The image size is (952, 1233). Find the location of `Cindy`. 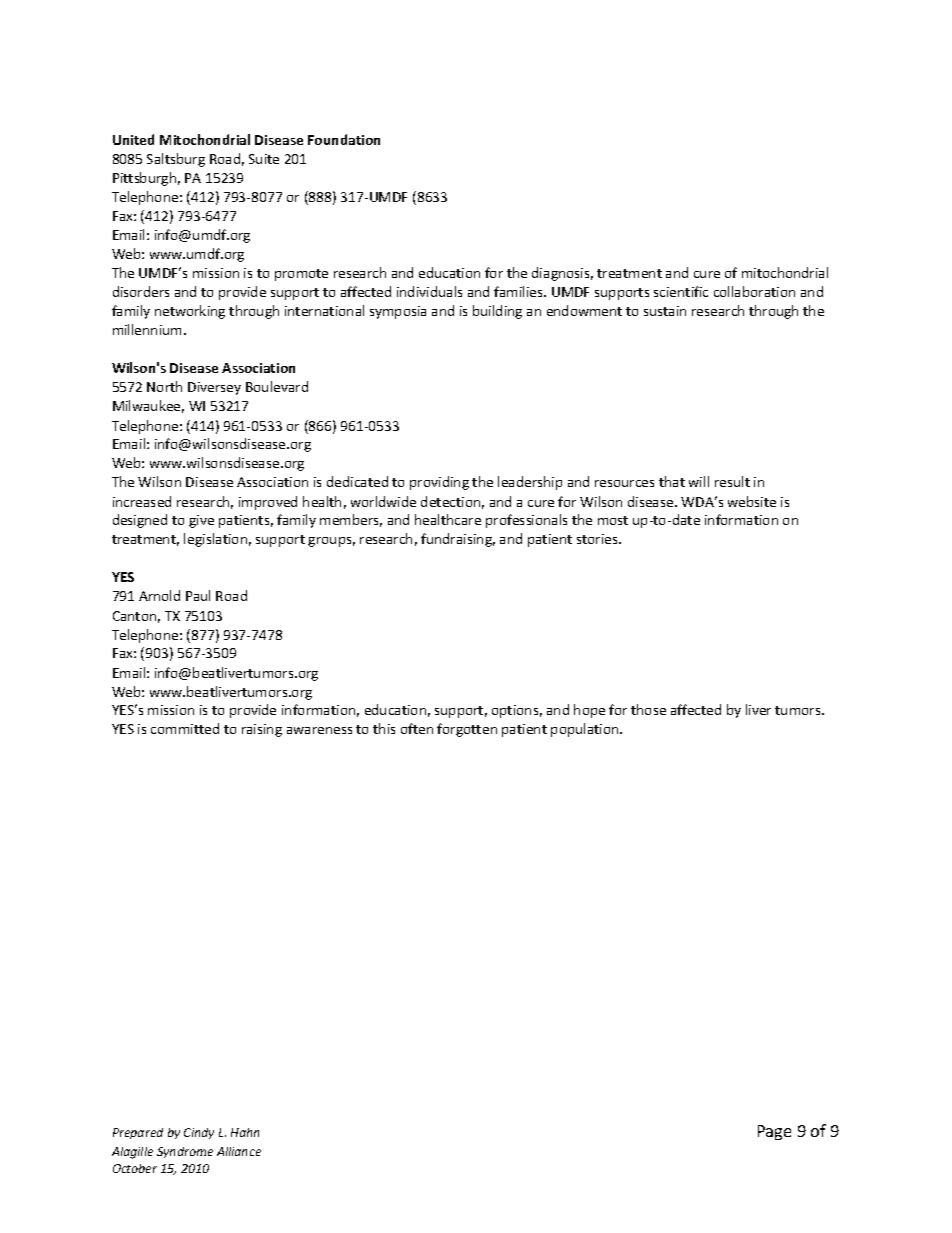

Cindy is located at coordinates (199, 1133).
